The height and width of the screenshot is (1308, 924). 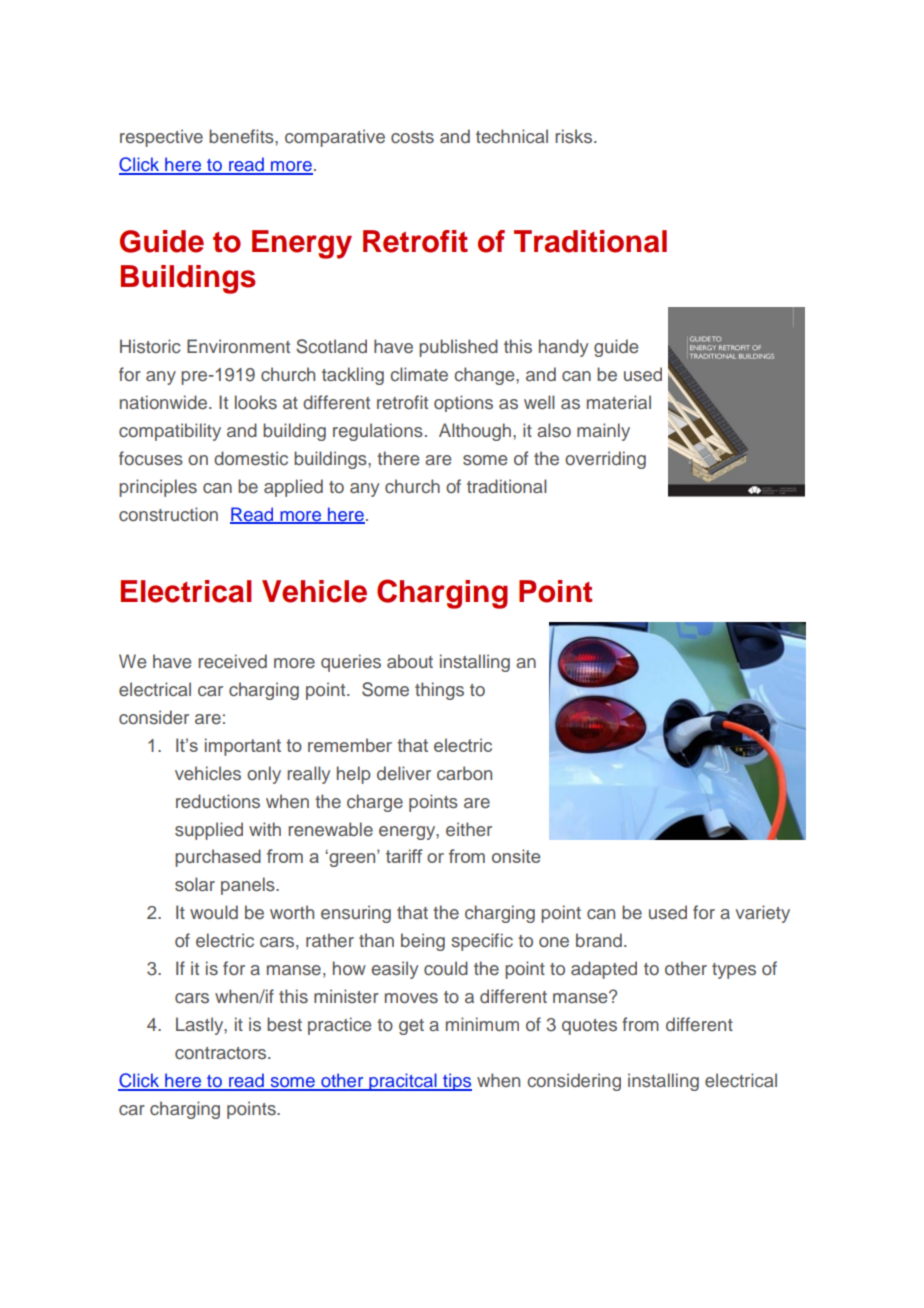 I want to click on benefits, so click(x=242, y=136).
